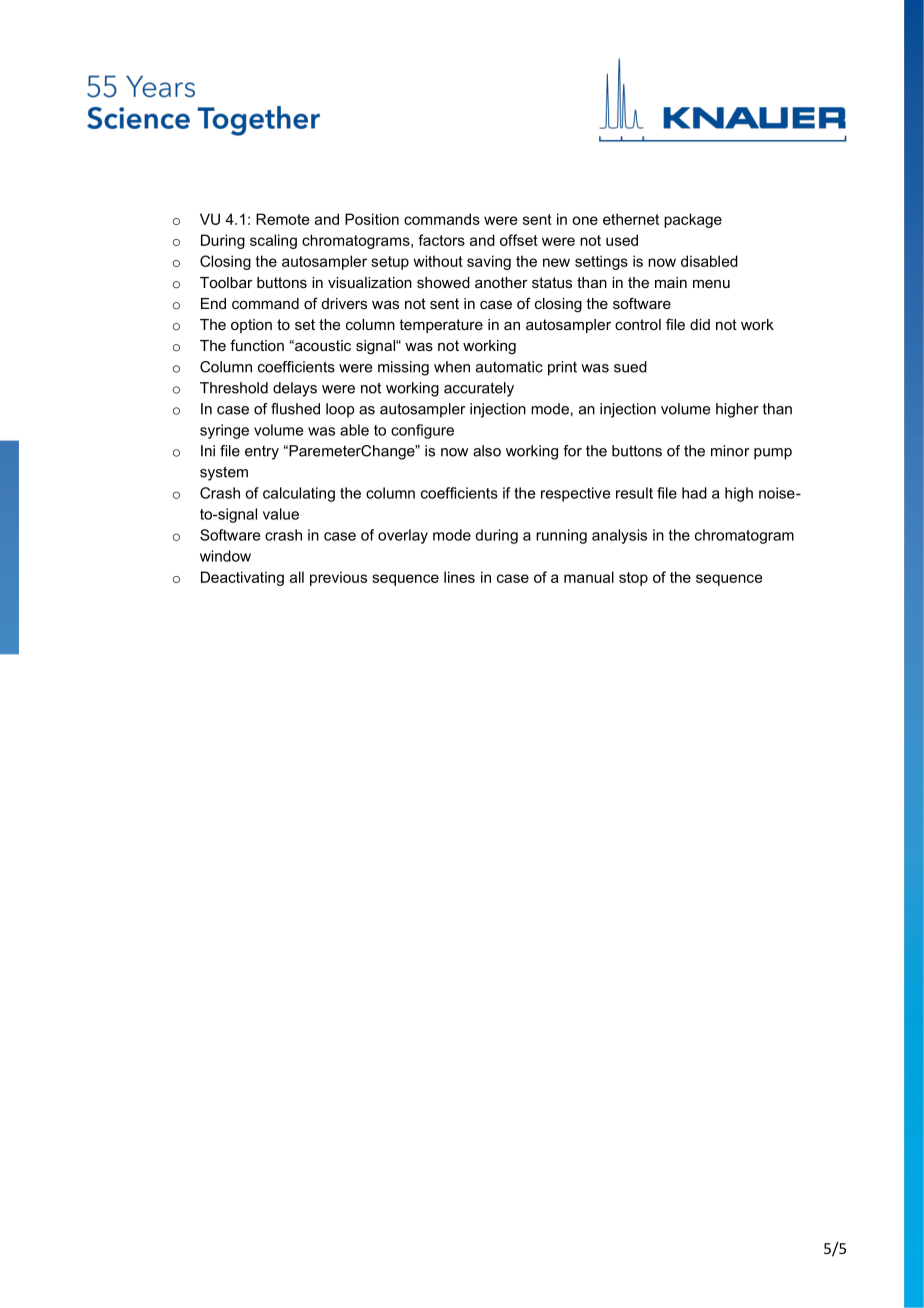 The image size is (924, 1308). What do you see at coordinates (257, 345) in the screenshot?
I see `function` at bounding box center [257, 345].
